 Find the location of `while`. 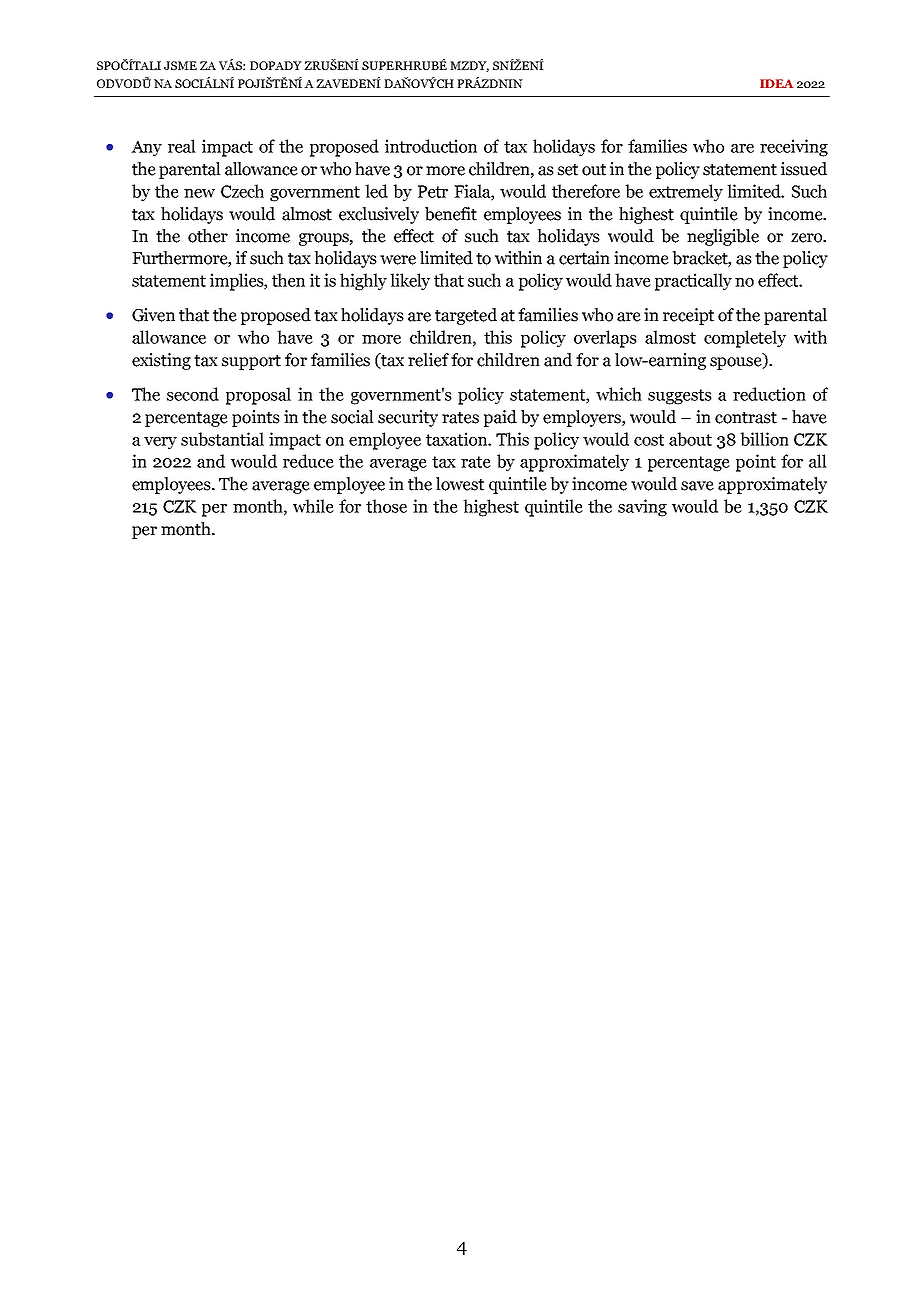

while is located at coordinates (313, 506).
